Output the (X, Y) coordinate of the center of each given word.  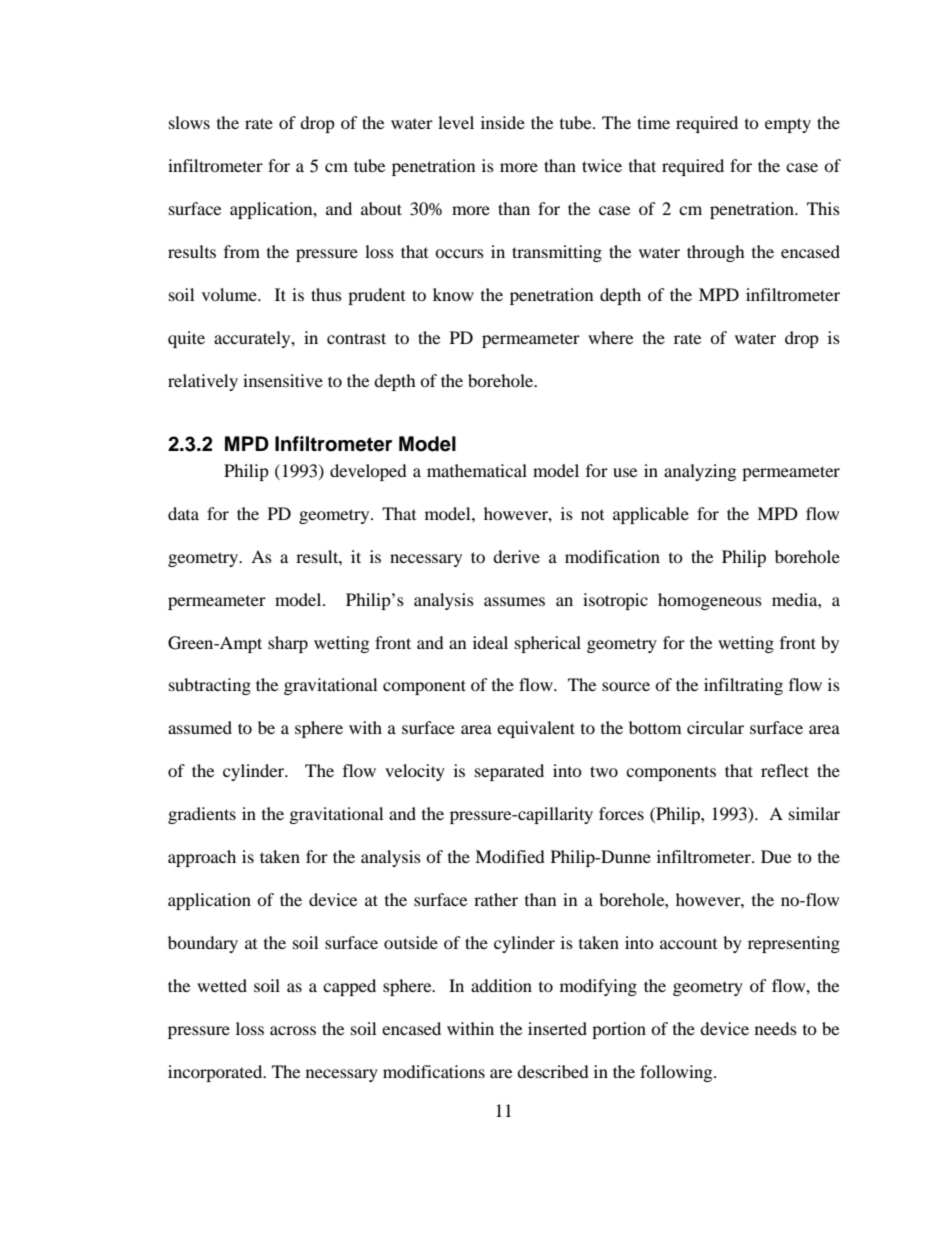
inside (503, 122)
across (293, 1030)
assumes (514, 601)
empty (788, 125)
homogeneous (710, 601)
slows (189, 122)
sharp (288, 644)
